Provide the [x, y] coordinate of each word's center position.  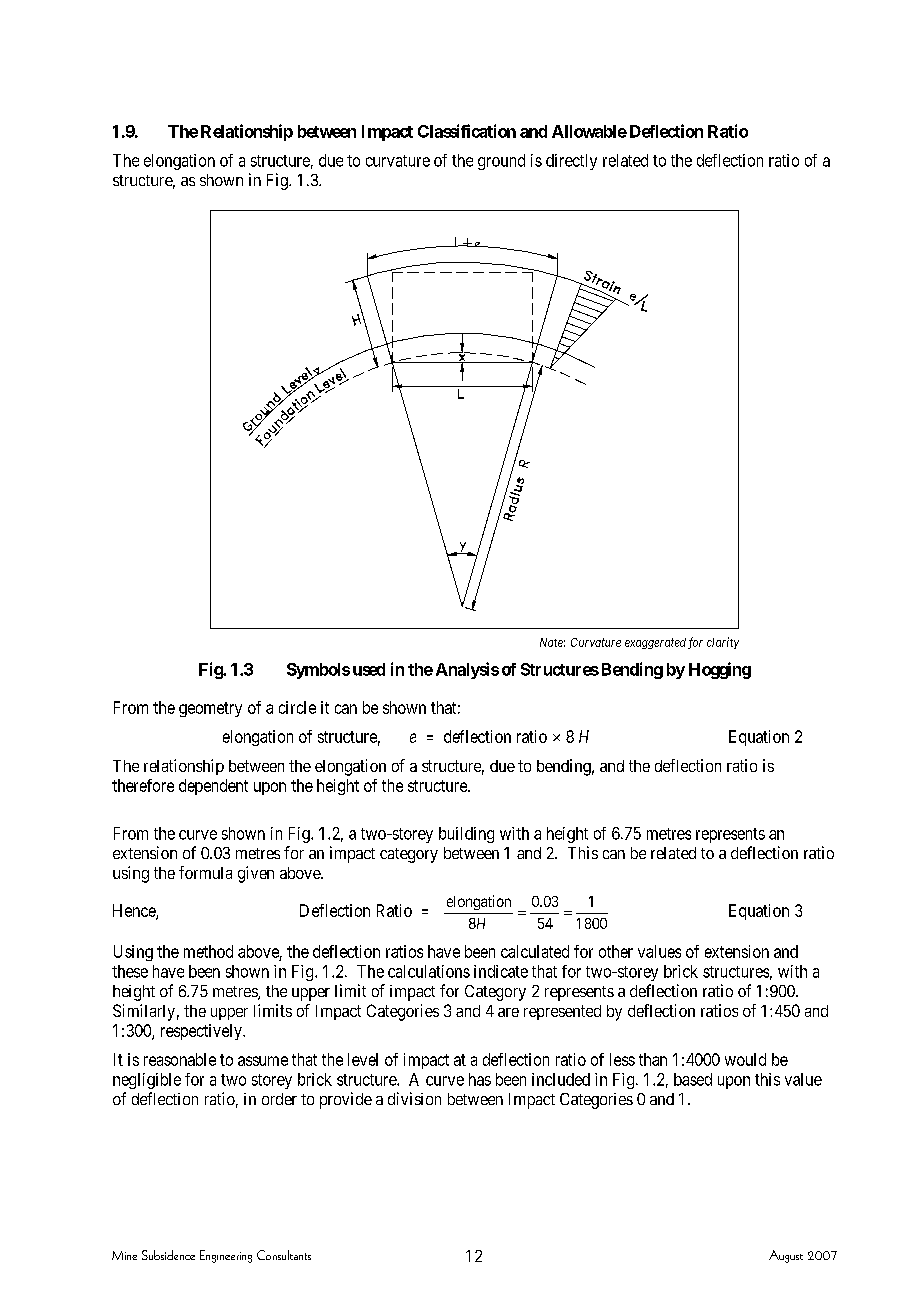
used [369, 669]
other [616, 951]
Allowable [589, 131]
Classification [467, 131]
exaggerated [655, 643]
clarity [723, 643]
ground [501, 162]
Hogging [720, 670]
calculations [429, 971]
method [208, 951]
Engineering [226, 1256]
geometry [210, 709]
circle [297, 707]
